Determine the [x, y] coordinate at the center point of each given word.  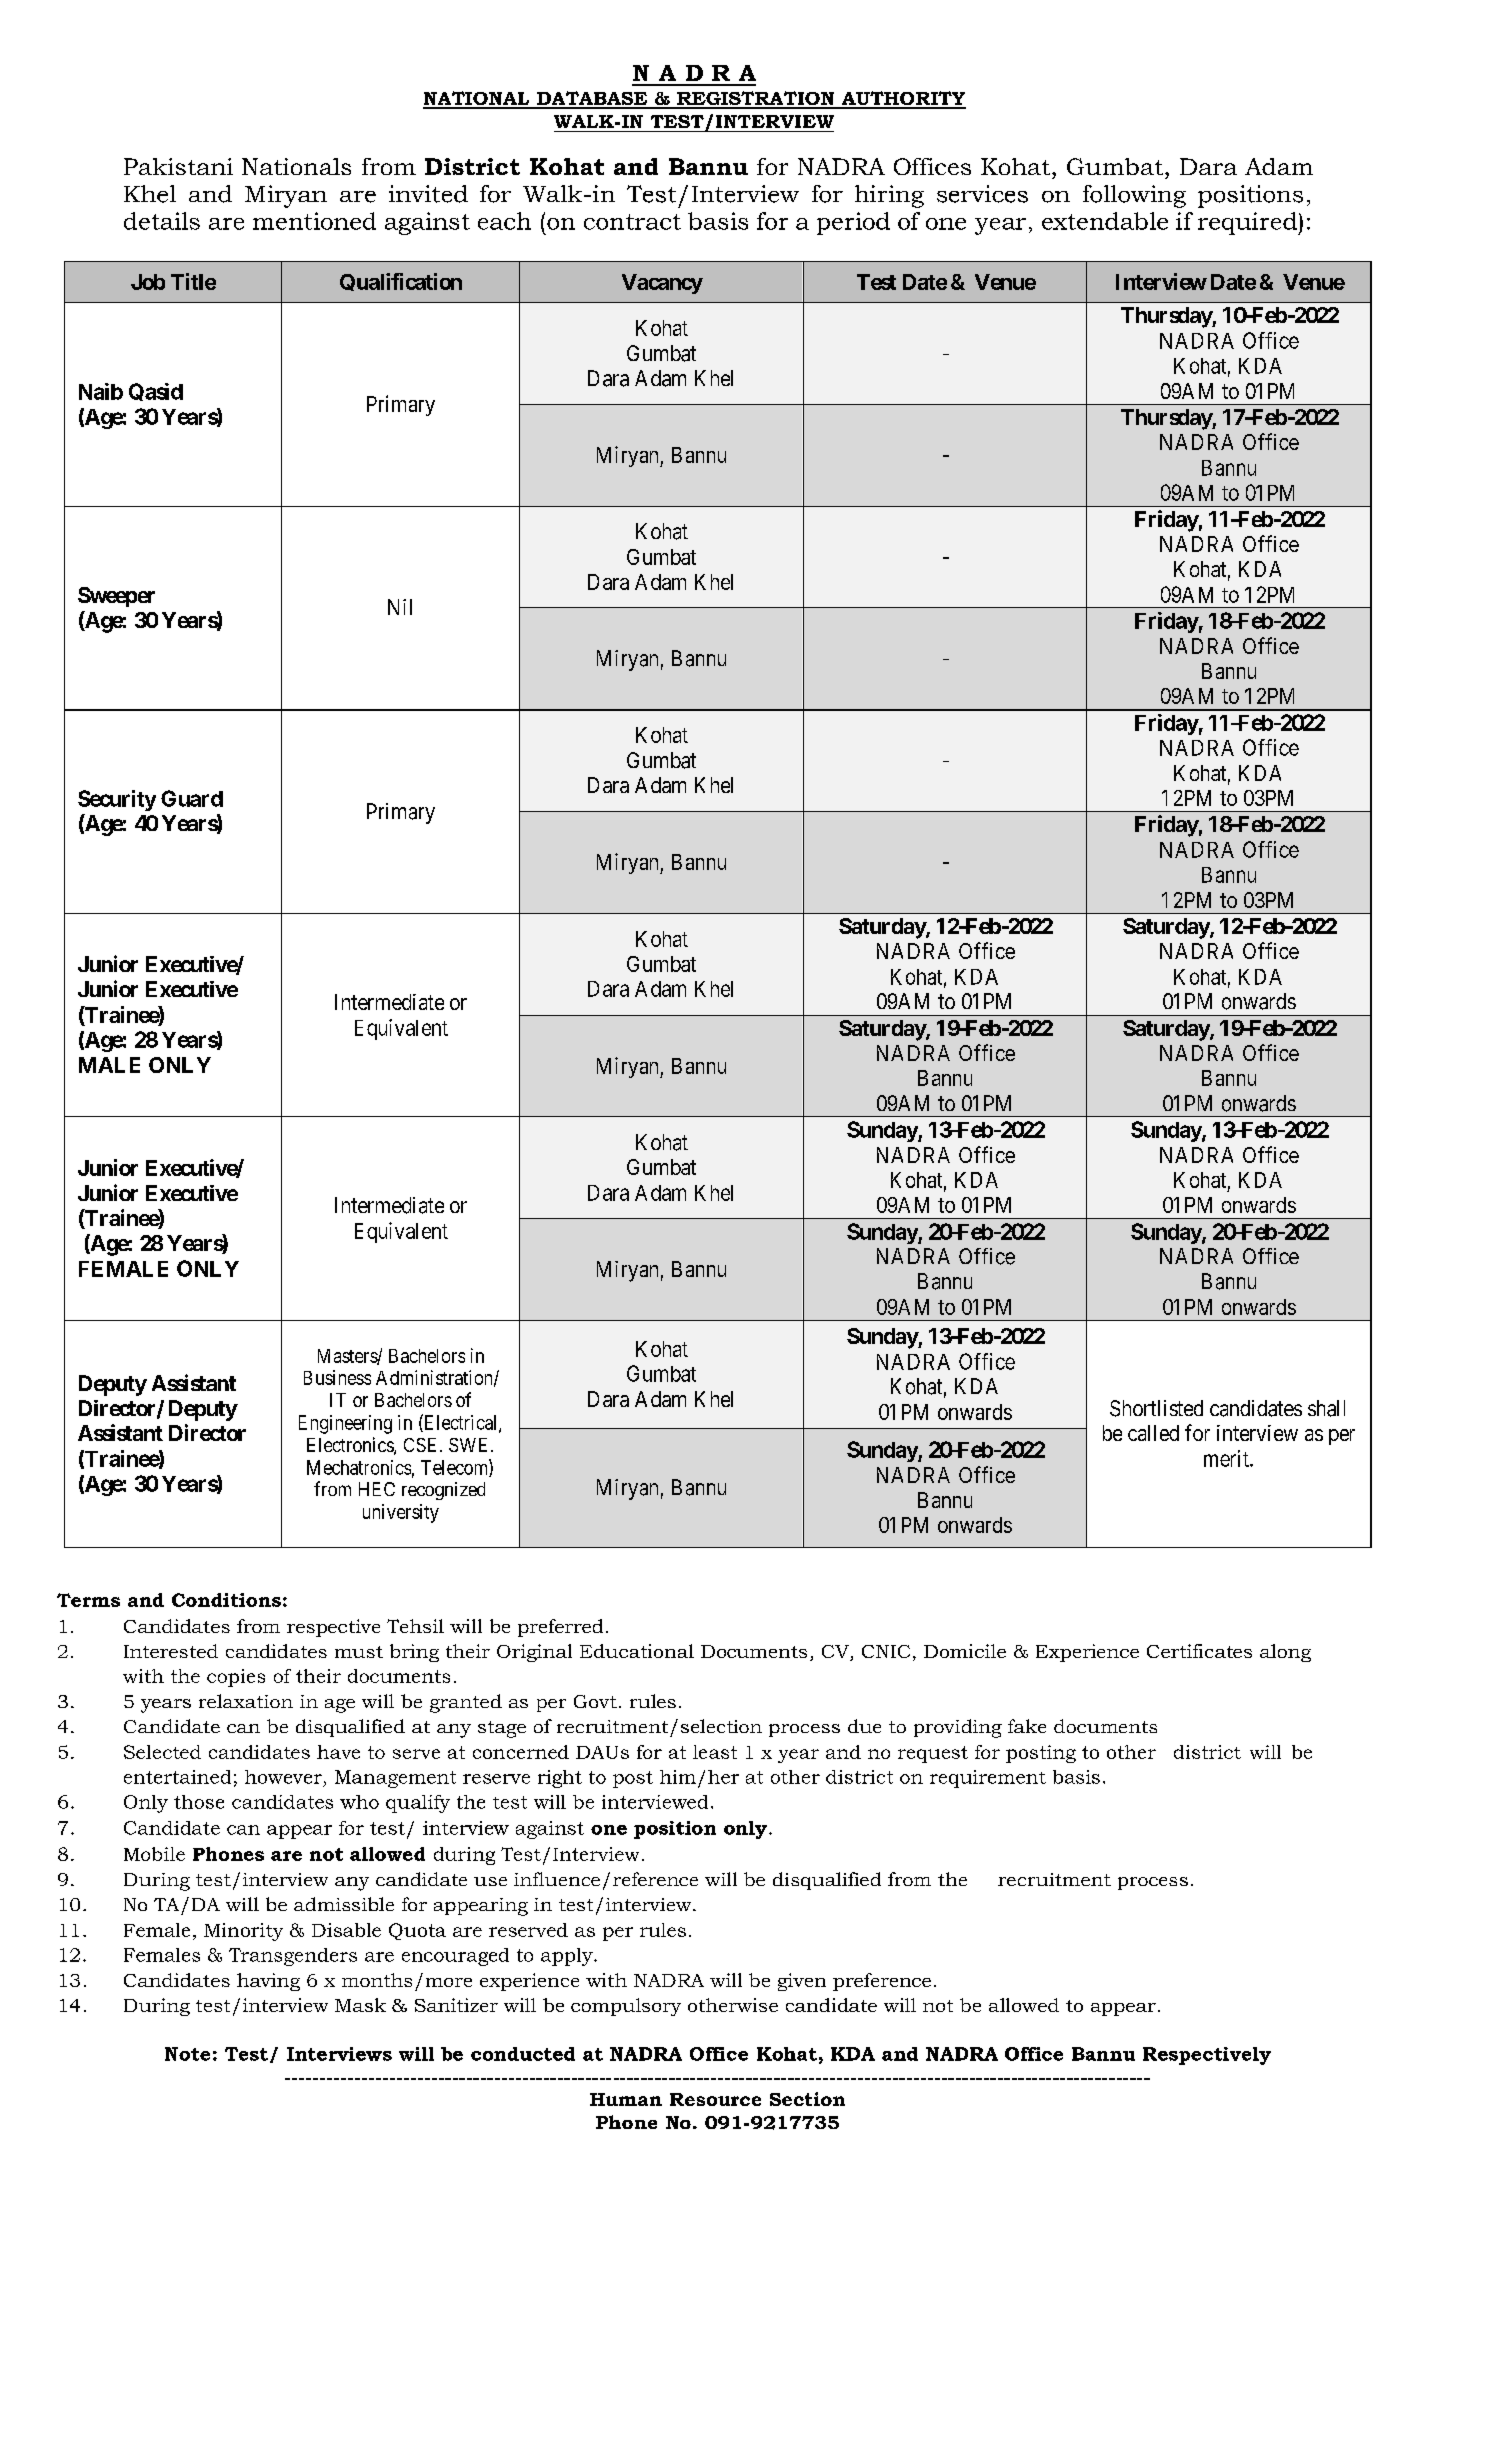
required [1248, 223]
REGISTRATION [756, 99]
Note [187, 2054]
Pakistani [178, 166]
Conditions [226, 1600]
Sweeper [116, 597]
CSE [420, 1445]
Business [337, 1377]
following [1134, 196]
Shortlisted [1156, 1408]
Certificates [1199, 1651]
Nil [400, 607]
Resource [715, 2099]
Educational [637, 1651]
